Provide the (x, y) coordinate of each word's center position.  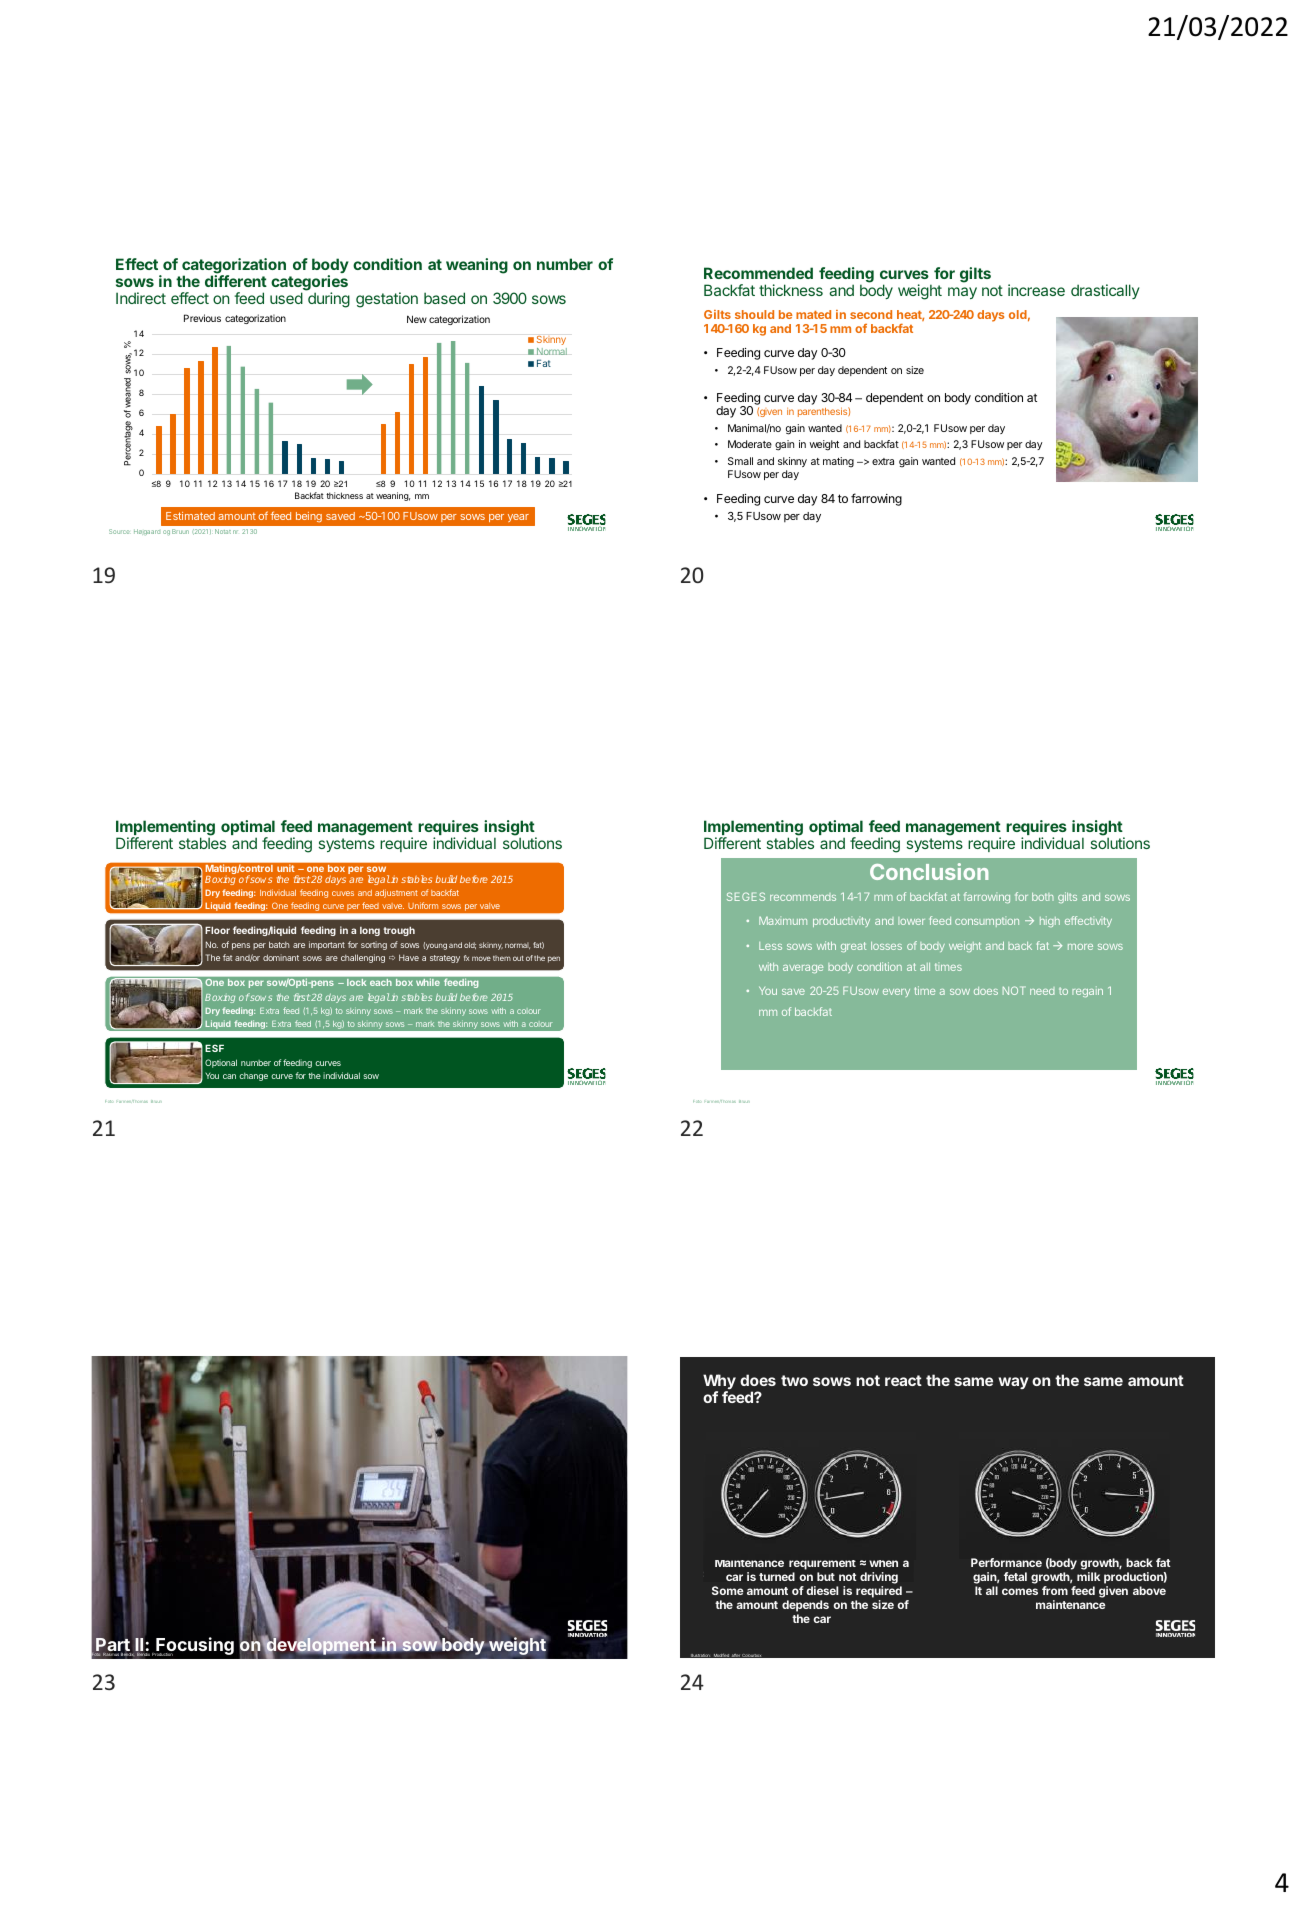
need (1042, 991)
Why (719, 1383)
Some (728, 1590)
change (253, 1077)
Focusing (194, 1646)
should (754, 314)
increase (1036, 290)
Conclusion (929, 871)
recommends (803, 897)
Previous (202, 318)
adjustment (396, 893)
